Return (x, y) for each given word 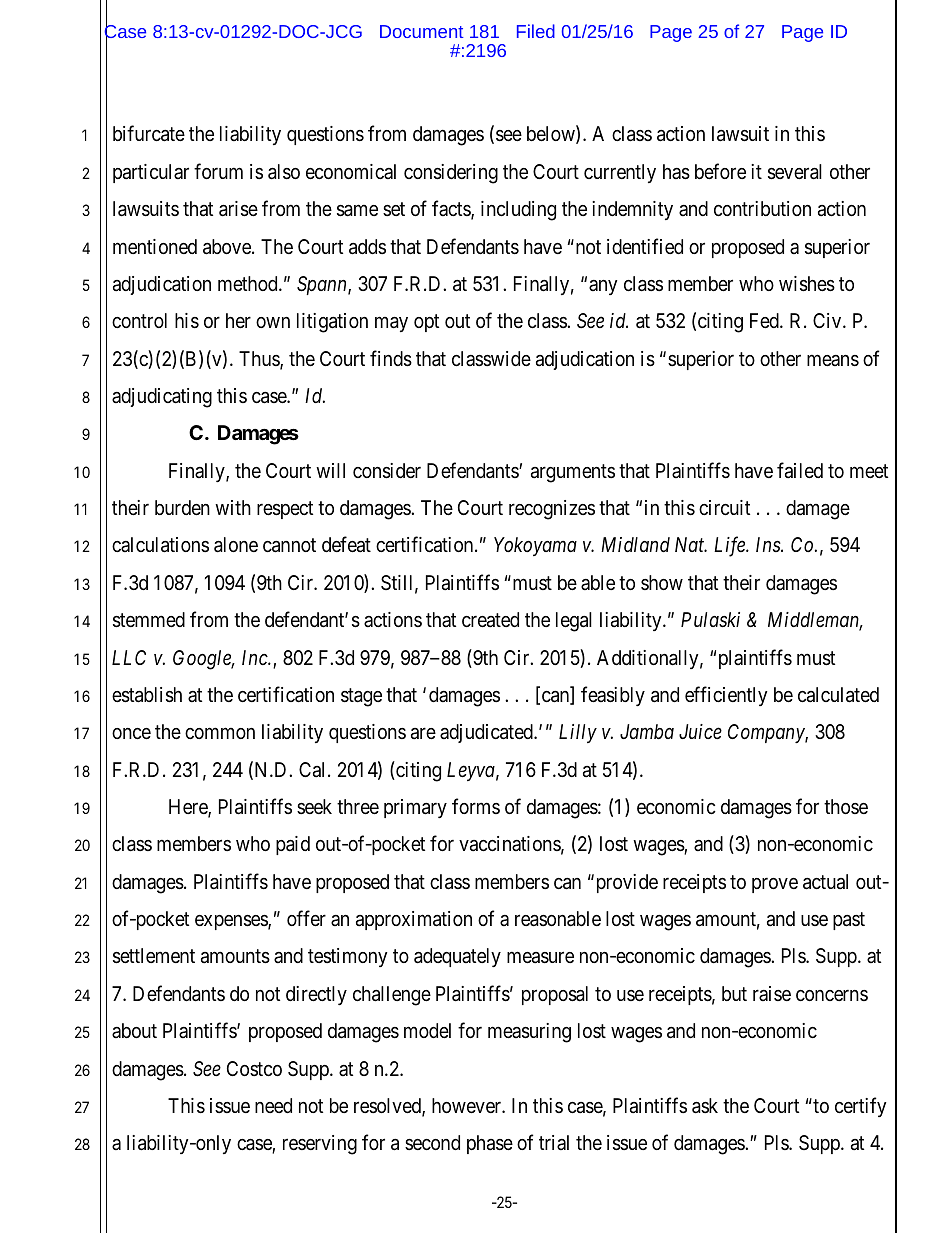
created (490, 620)
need (273, 1105)
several (795, 172)
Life (730, 547)
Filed (536, 31)
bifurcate (149, 134)
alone (236, 545)
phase (490, 1144)
